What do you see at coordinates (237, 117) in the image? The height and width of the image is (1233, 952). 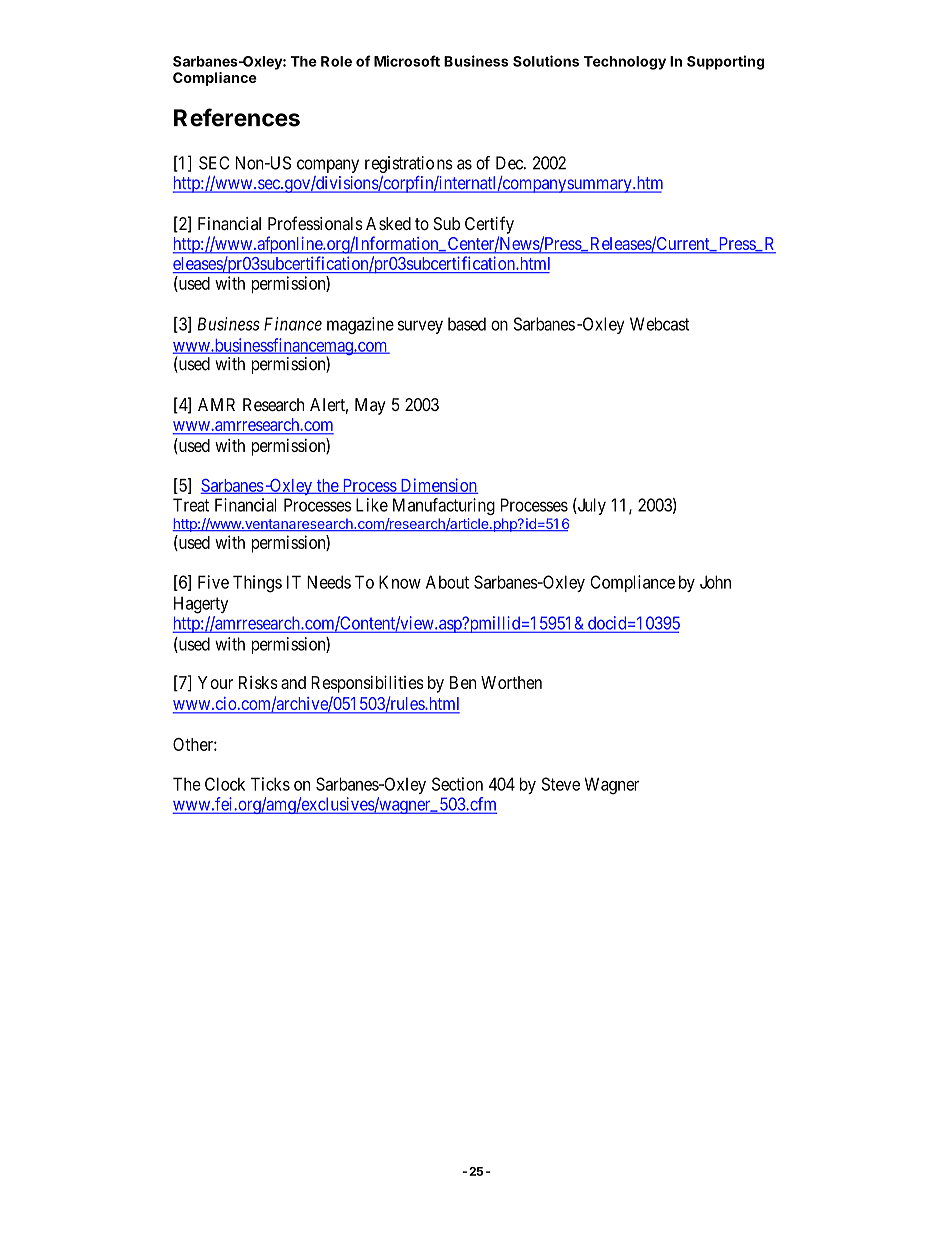 I see `References` at bounding box center [237, 117].
